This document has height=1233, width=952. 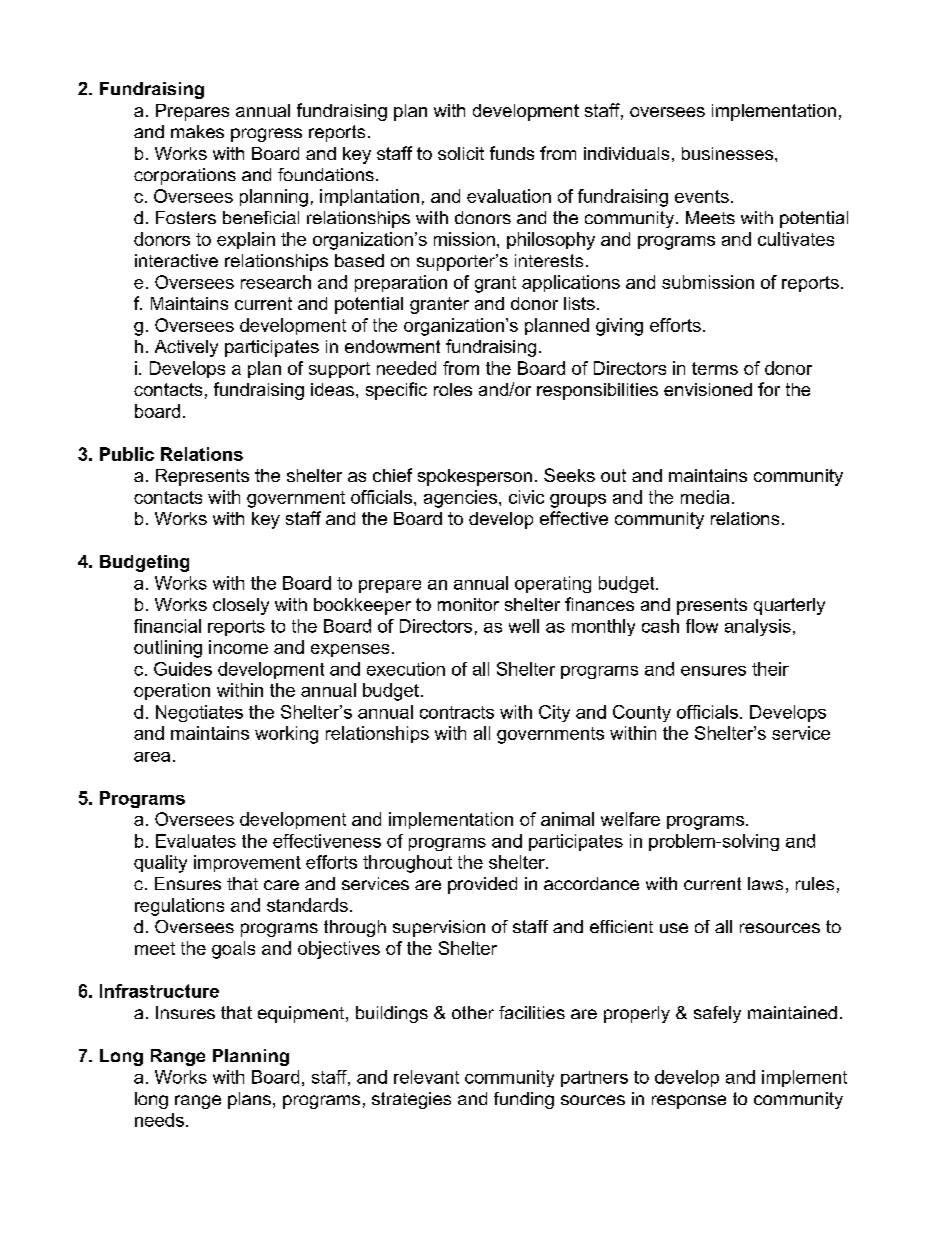 I want to click on corporations, so click(x=185, y=176).
